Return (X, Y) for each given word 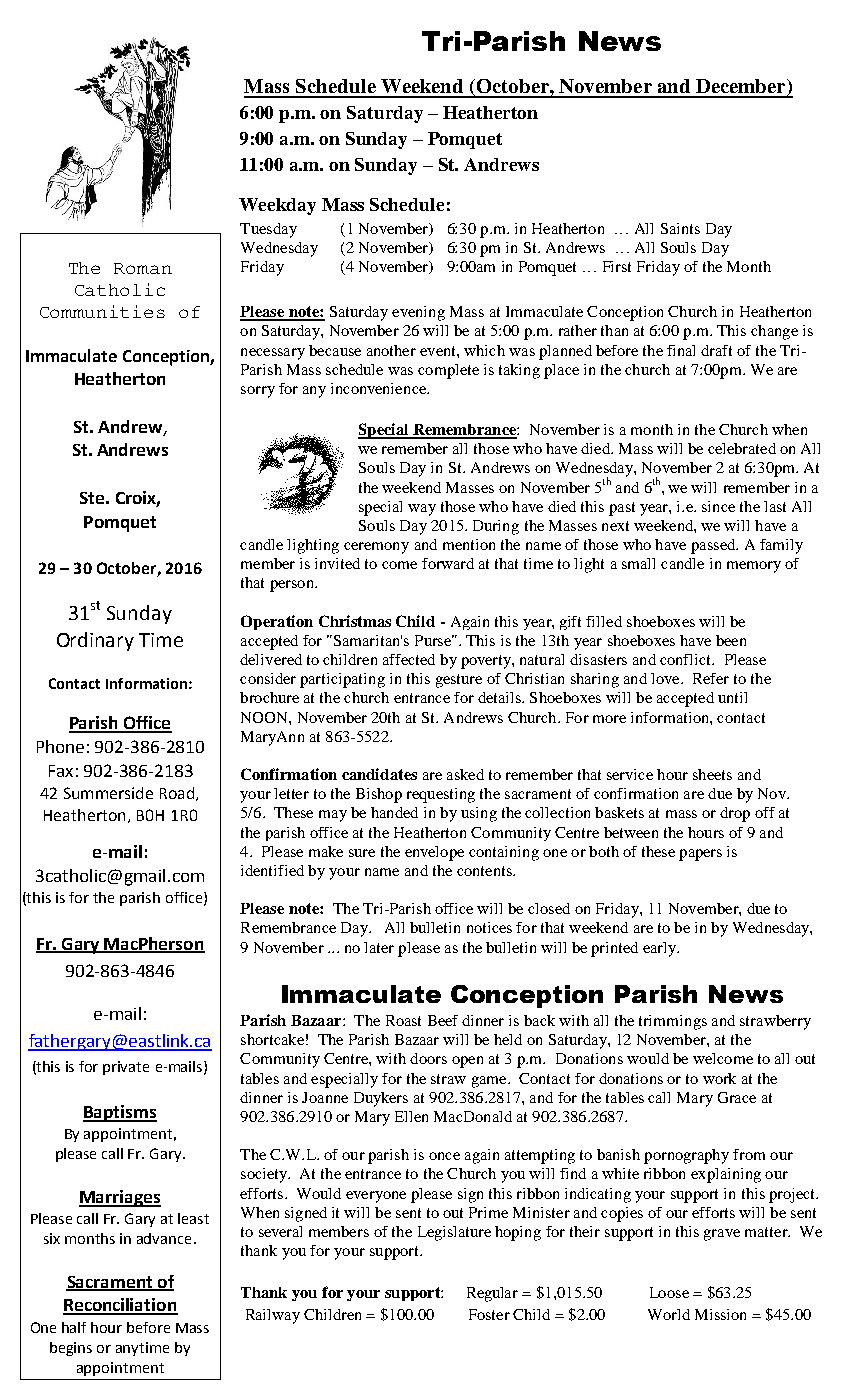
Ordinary (95, 641)
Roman (143, 268)
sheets (712, 774)
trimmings (673, 1022)
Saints (680, 228)
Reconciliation (120, 1306)
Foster (489, 1314)
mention (469, 544)
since (718, 506)
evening (418, 313)
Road (177, 793)
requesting (441, 795)
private (126, 1068)
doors (428, 1058)
